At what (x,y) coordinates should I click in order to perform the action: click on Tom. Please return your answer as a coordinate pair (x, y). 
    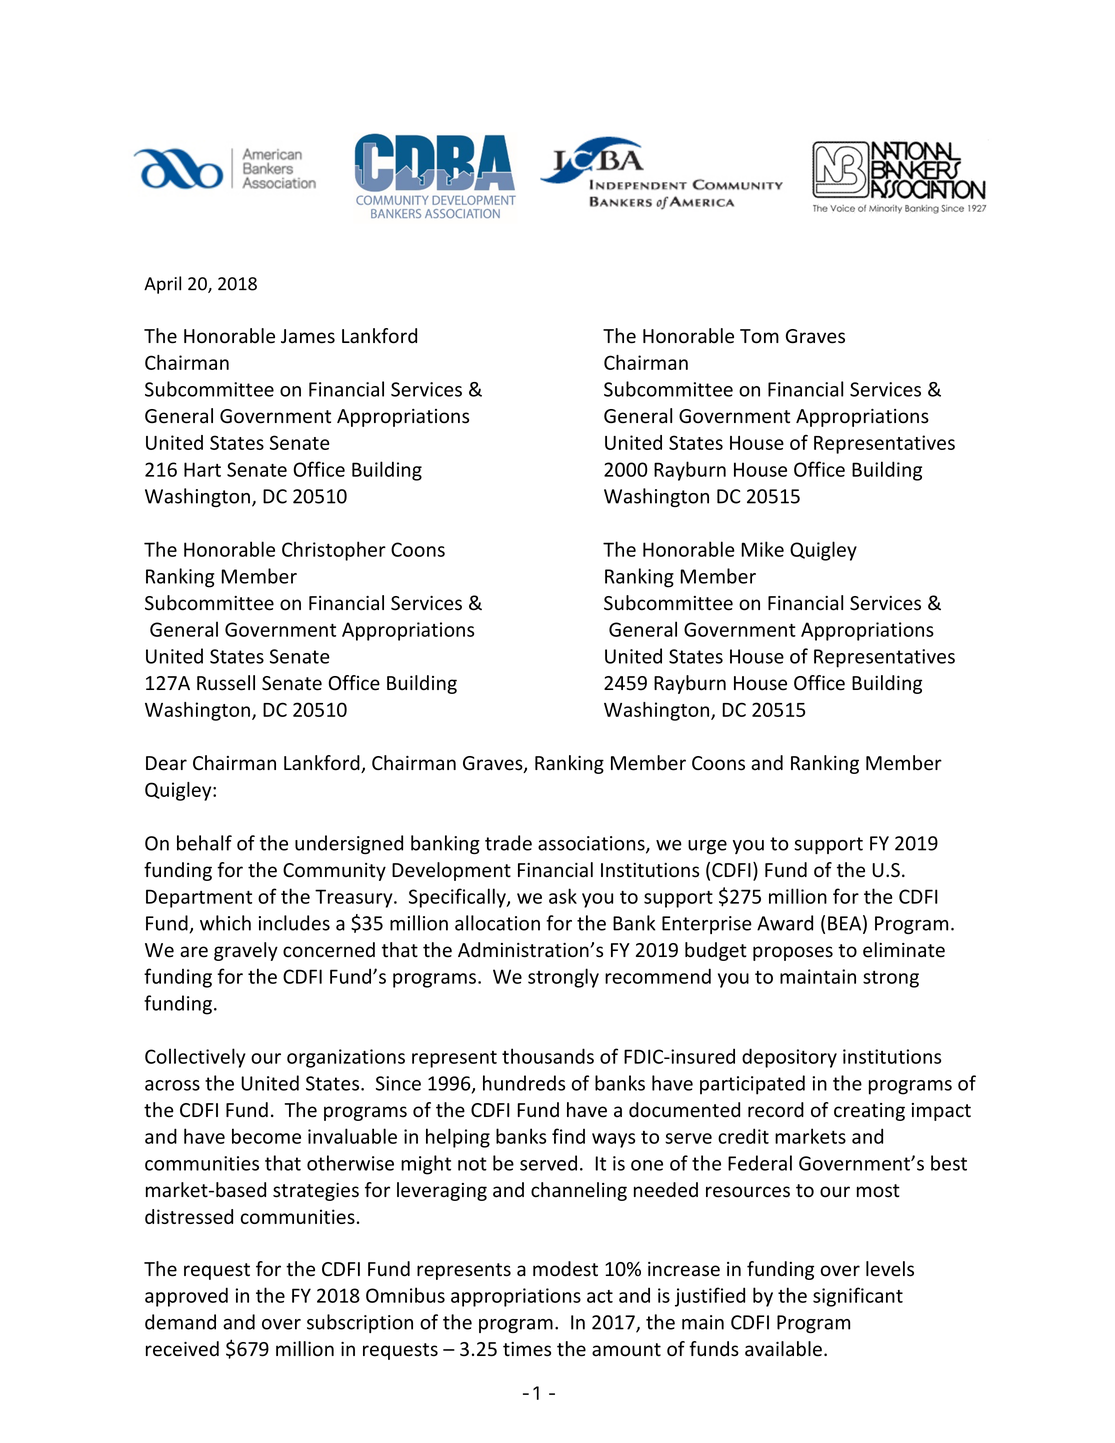
    Looking at the image, I should click on (759, 336).
